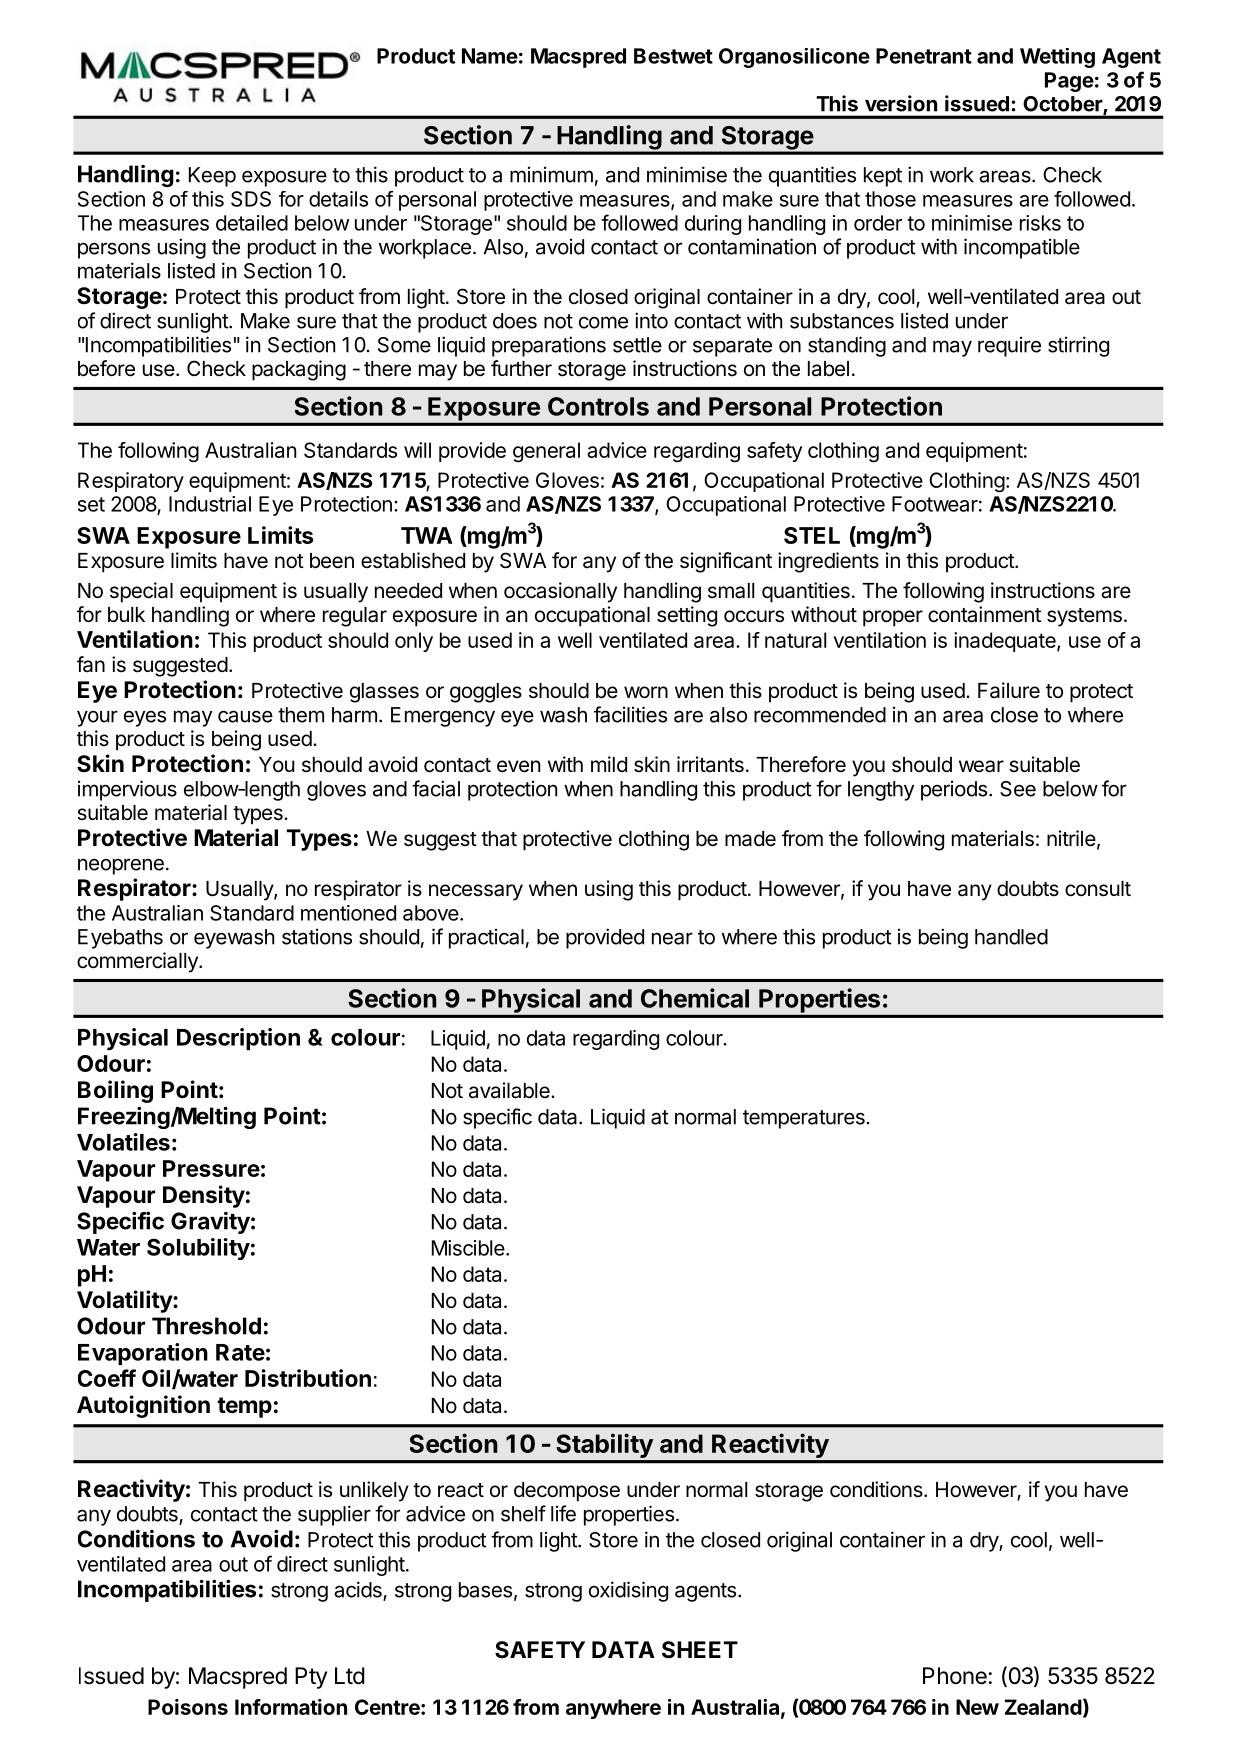 The image size is (1236, 1748). Describe the element at coordinates (628, 1591) in the screenshot. I see `oxidising` at that location.
